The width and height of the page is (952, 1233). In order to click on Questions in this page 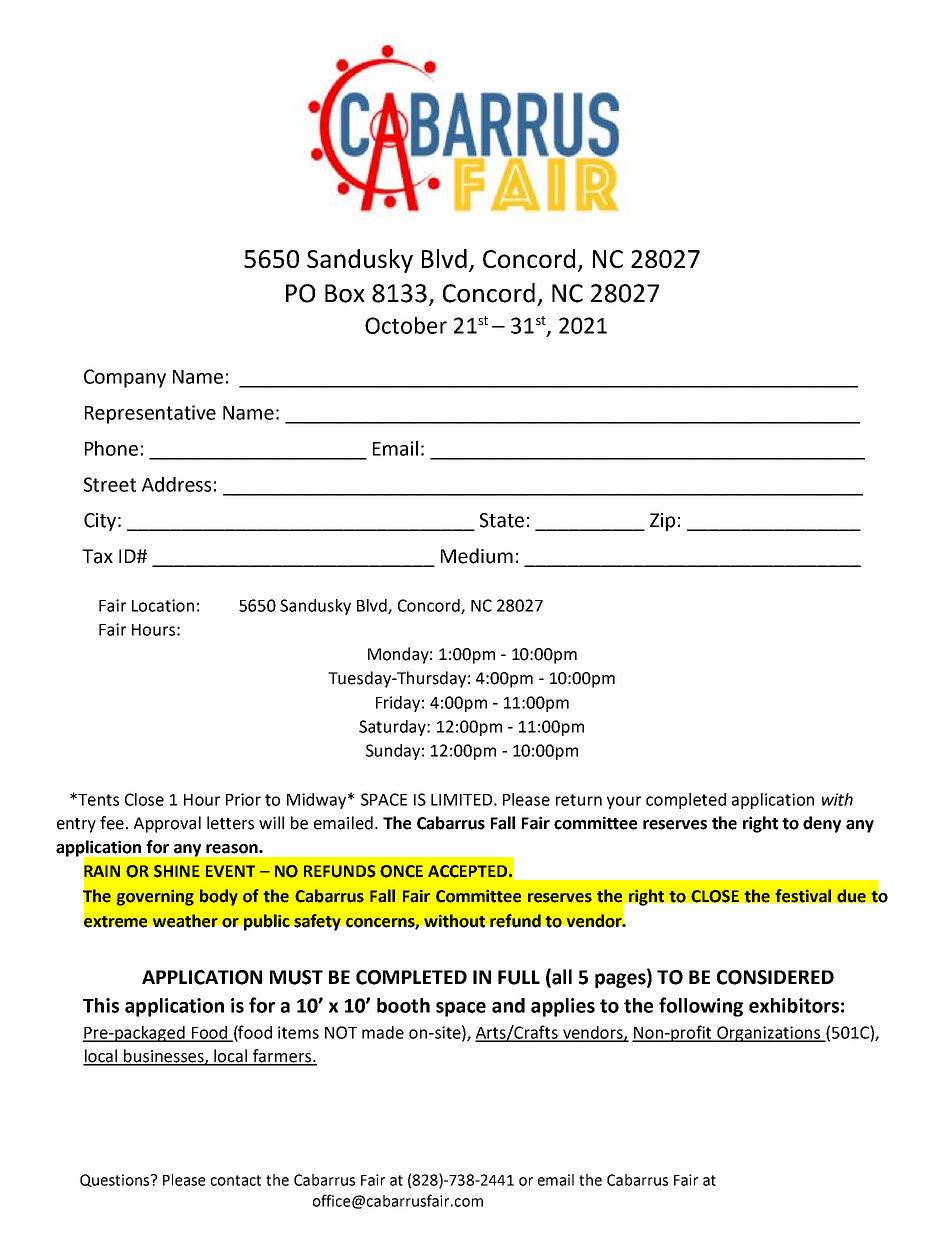, I will do `click(116, 1180)`.
